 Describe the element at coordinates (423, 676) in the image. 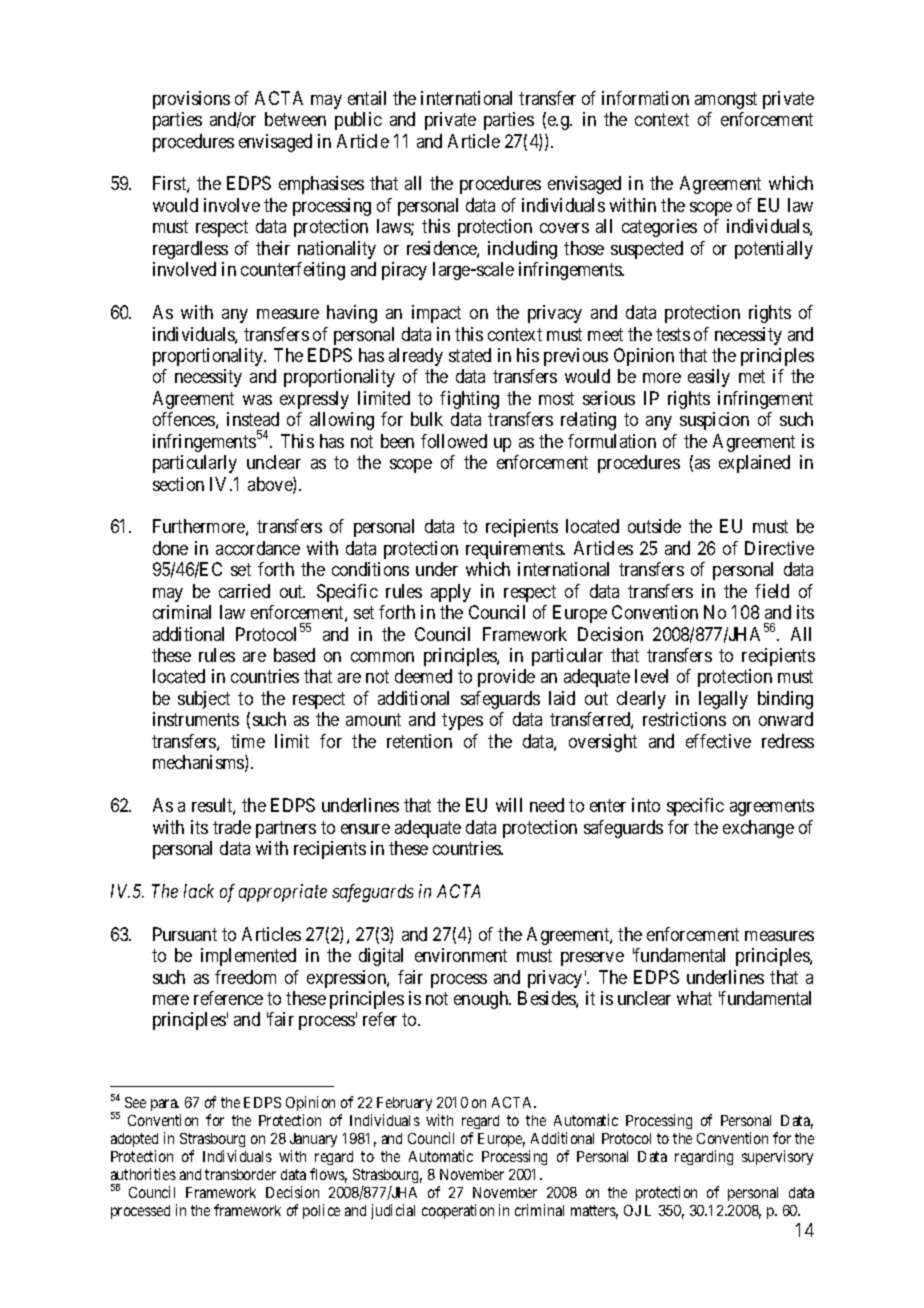

I see `deemed` at that location.
